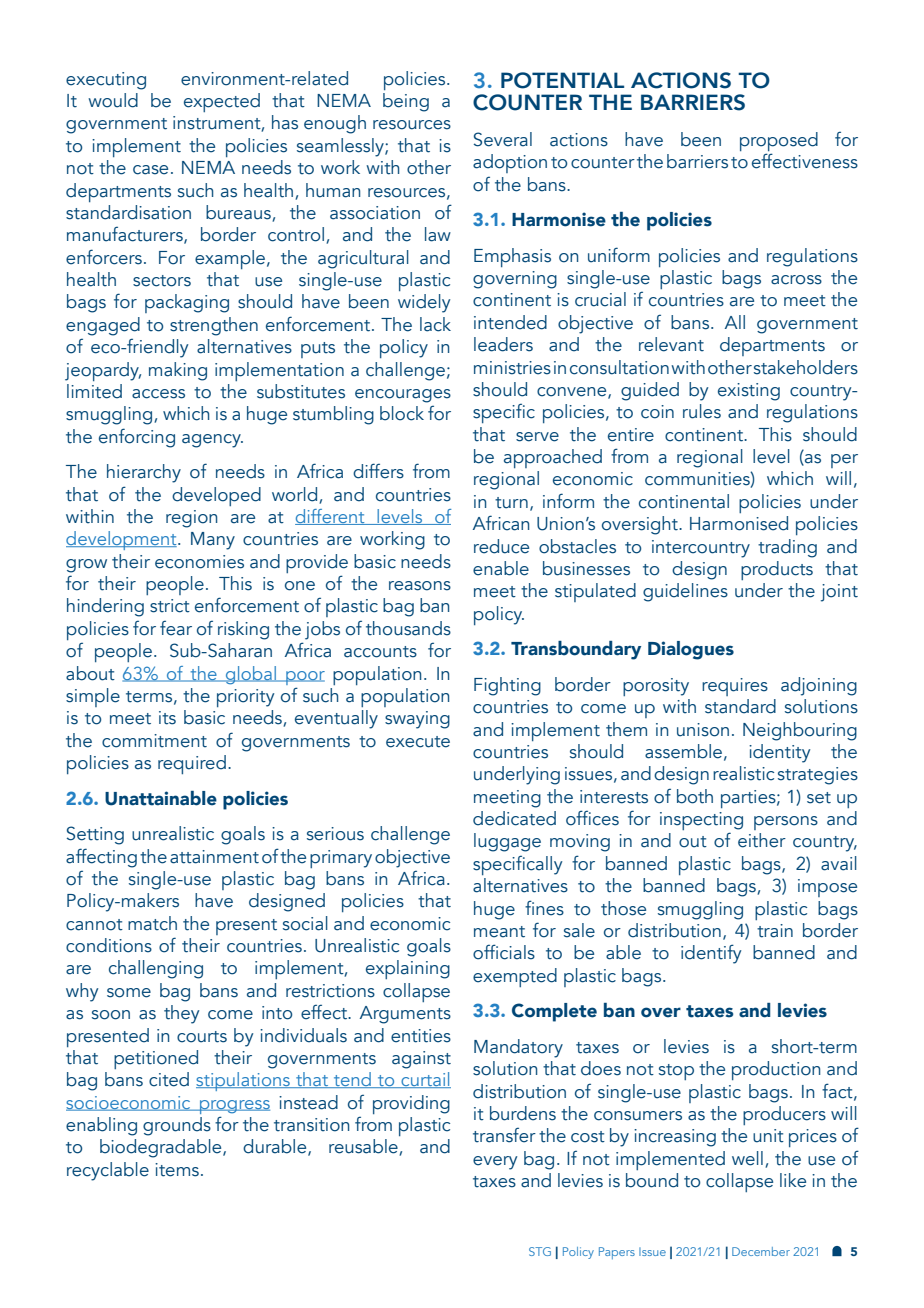 Image resolution: width=924 pixels, height=1308 pixels. What do you see at coordinates (507, 686) in the page?
I see `Fighting` at bounding box center [507, 686].
